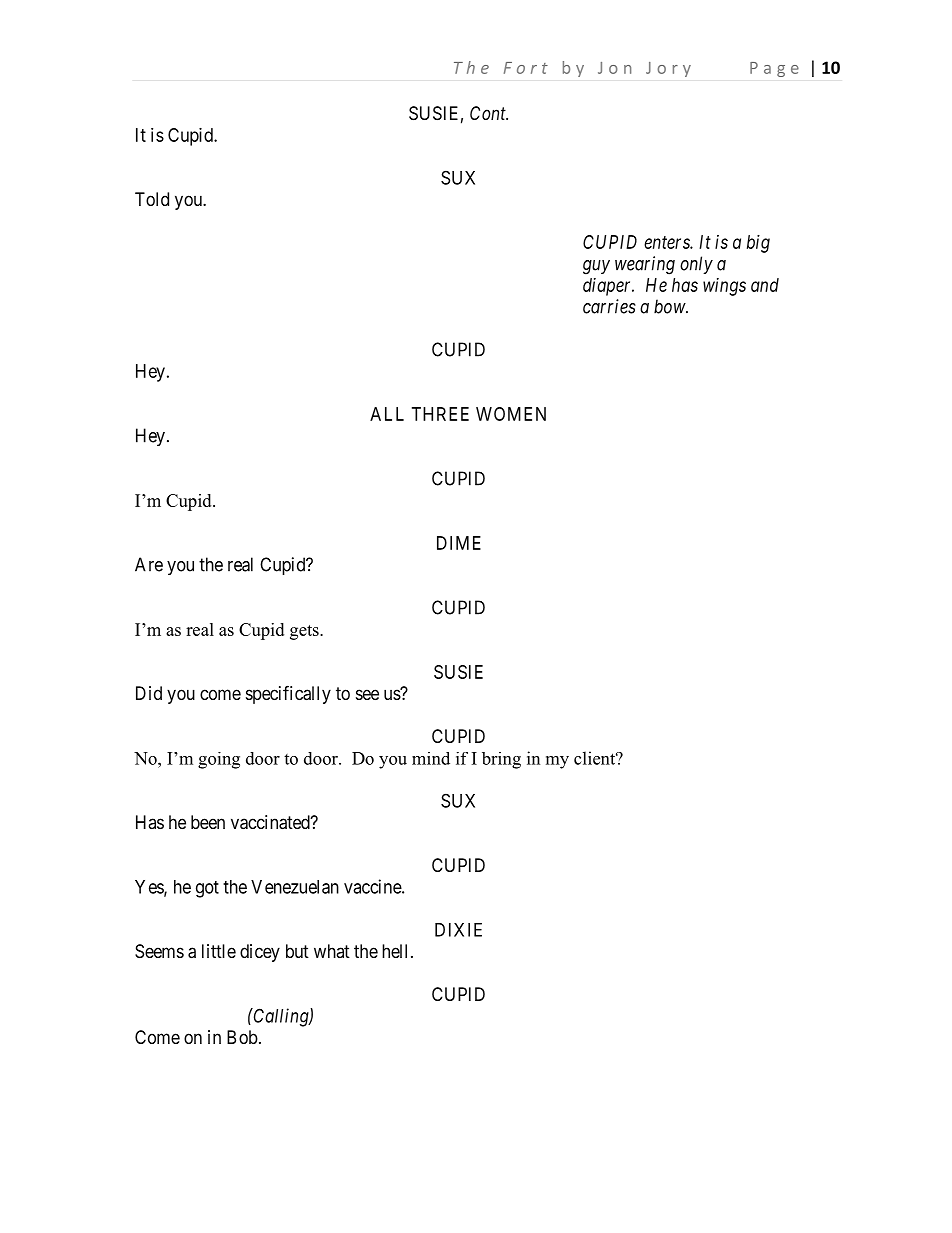  I want to click on DIME, so click(459, 543).
